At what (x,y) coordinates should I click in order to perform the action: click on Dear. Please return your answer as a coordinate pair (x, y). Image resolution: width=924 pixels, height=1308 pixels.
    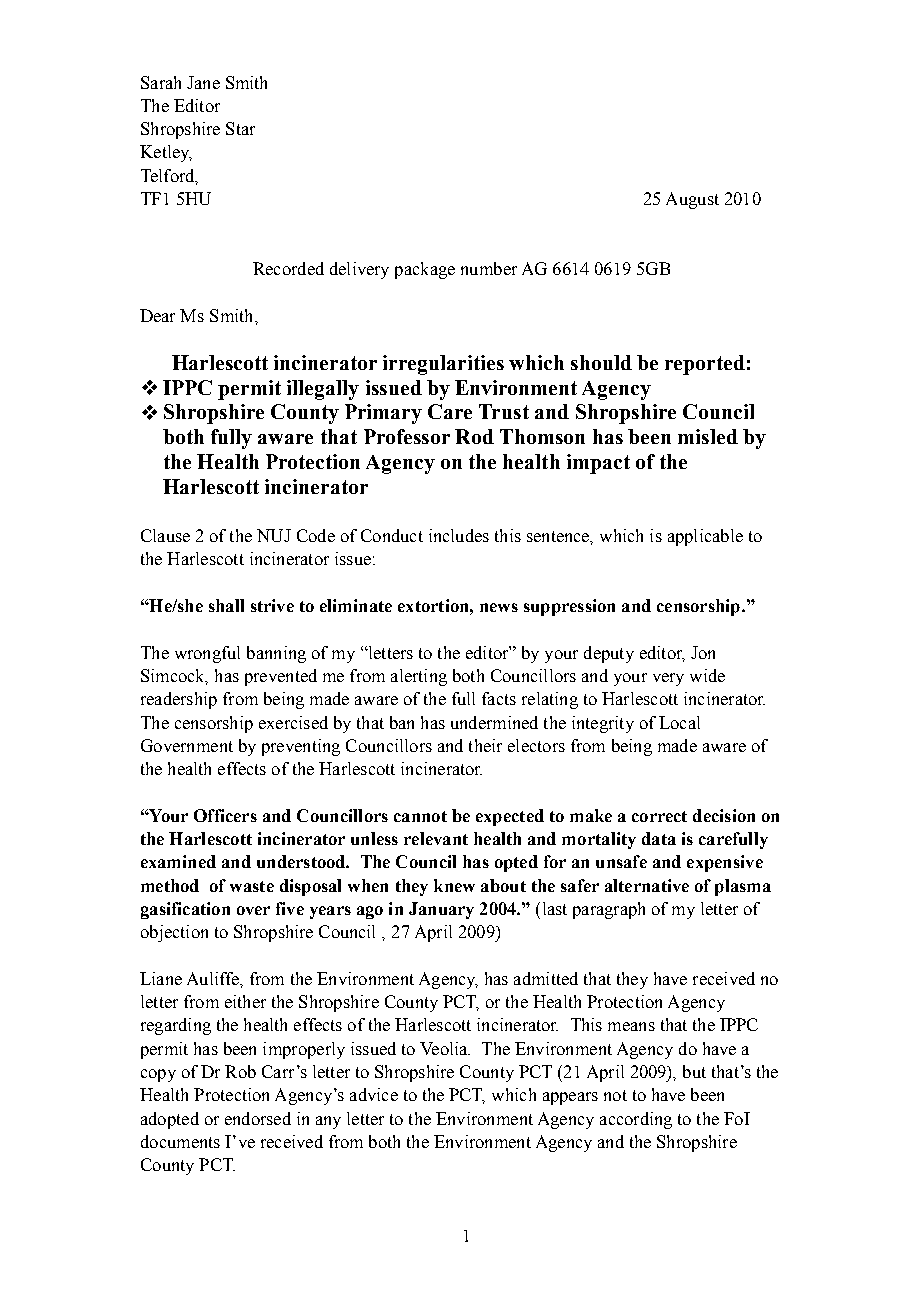
    Looking at the image, I should click on (157, 315).
